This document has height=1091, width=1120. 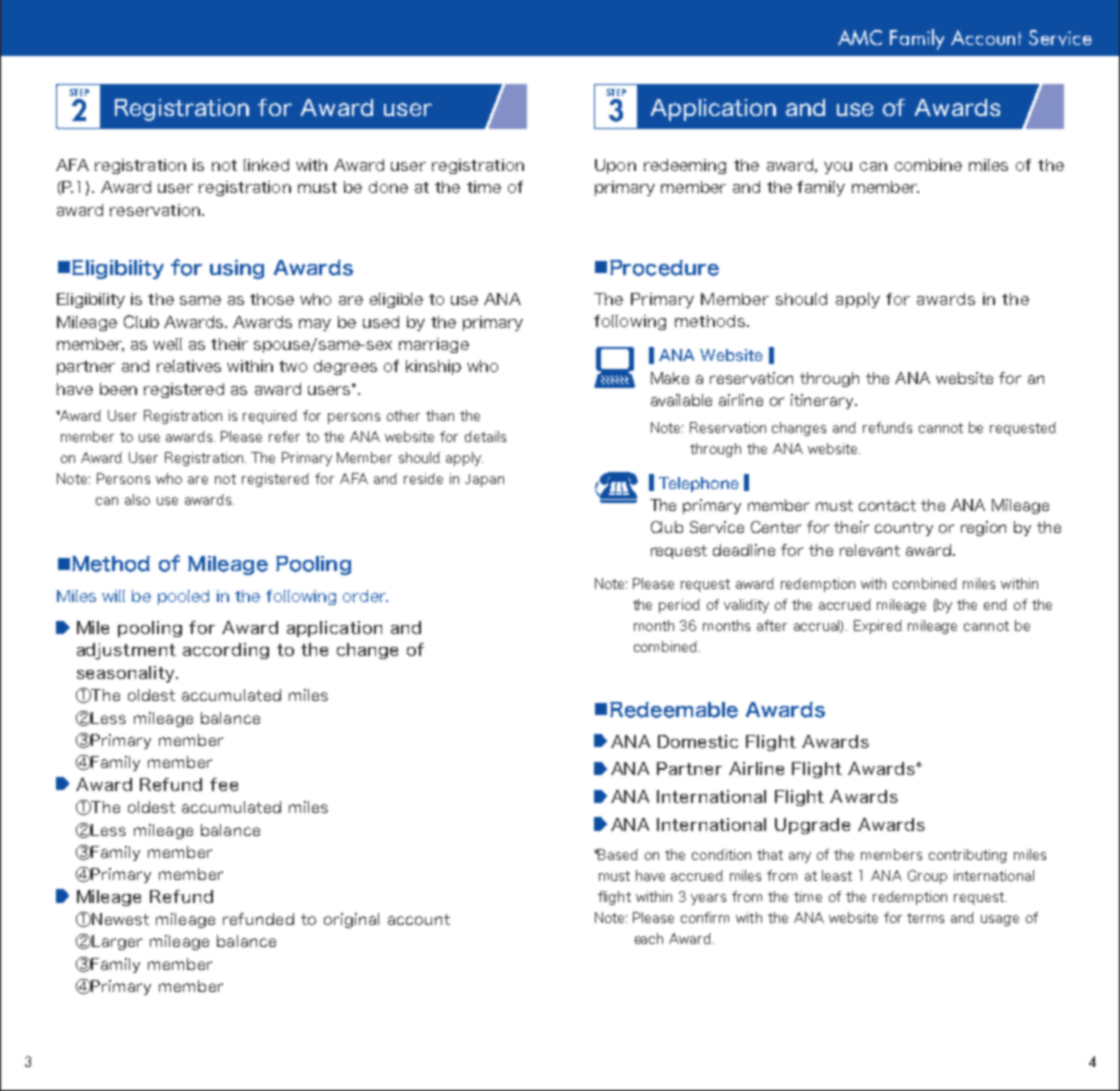 I want to click on each, so click(x=649, y=938).
